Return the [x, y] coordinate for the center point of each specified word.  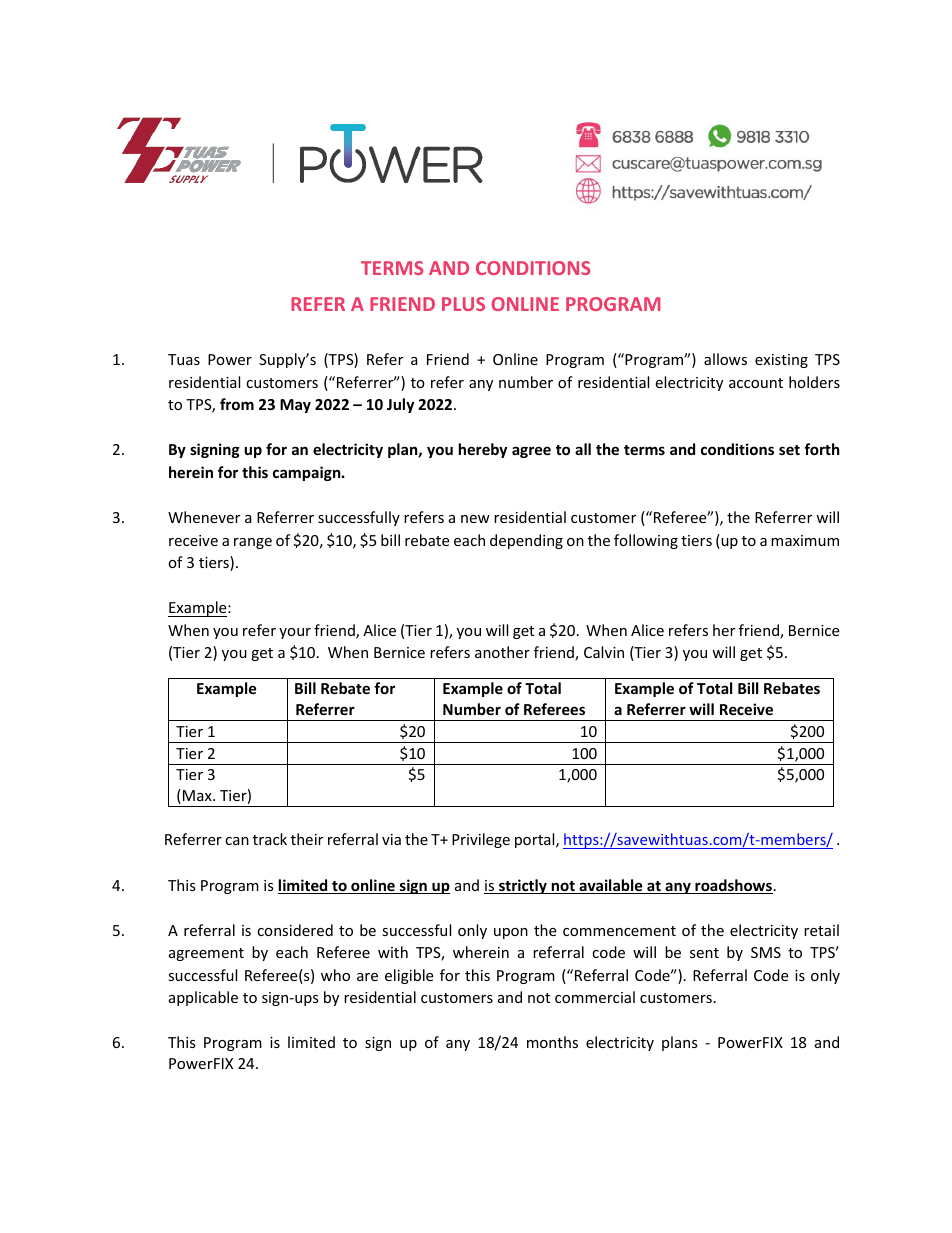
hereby [483, 450]
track [270, 839]
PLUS [463, 304]
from [237, 404]
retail [821, 930]
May [295, 406]
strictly [523, 886]
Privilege [481, 840]
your [295, 633]
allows [725, 359]
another [502, 652]
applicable [203, 998]
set [789, 450]
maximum [805, 540]
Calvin [604, 652]
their [307, 839]
